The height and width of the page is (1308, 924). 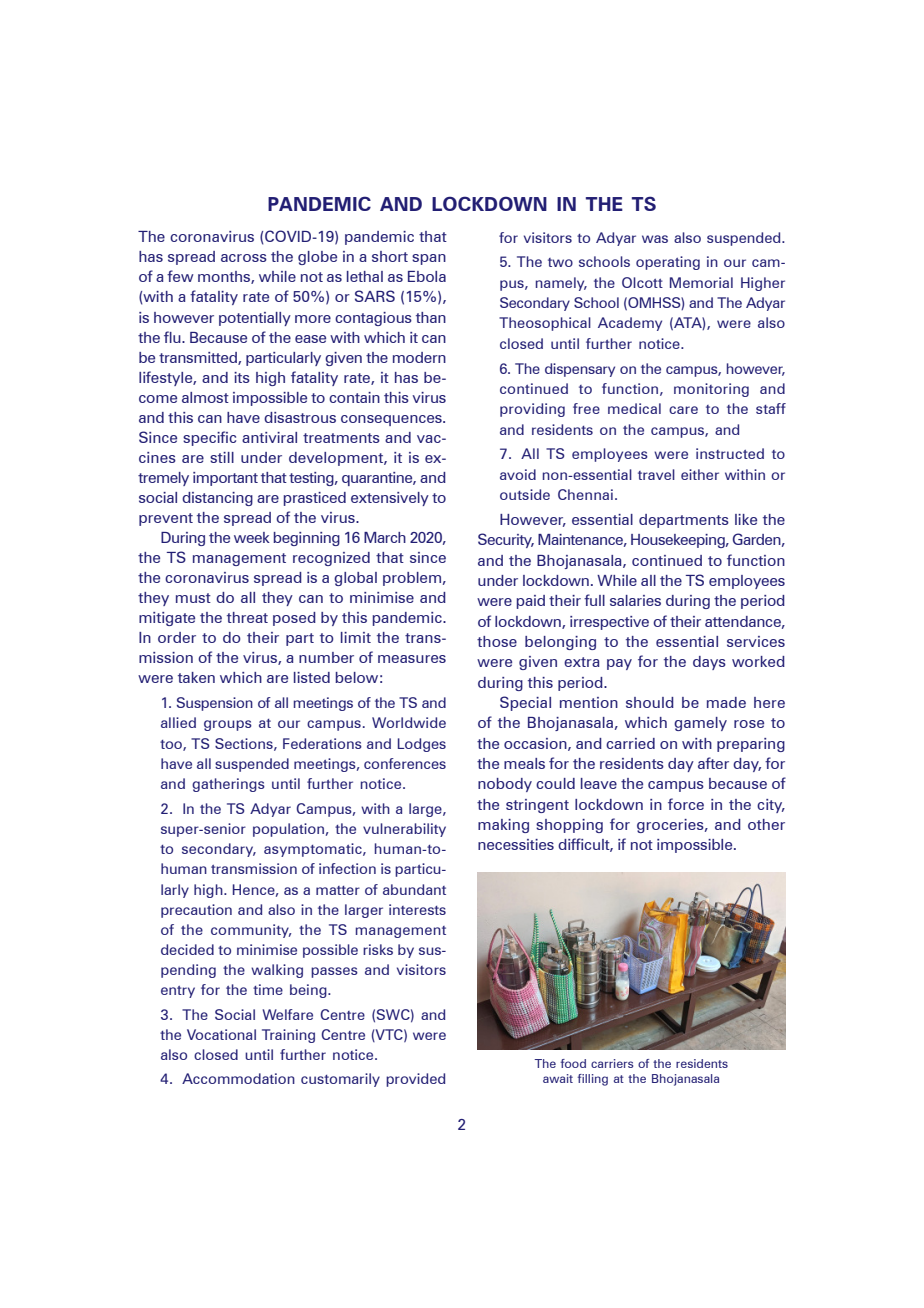 I want to click on Memorial, so click(x=701, y=282).
